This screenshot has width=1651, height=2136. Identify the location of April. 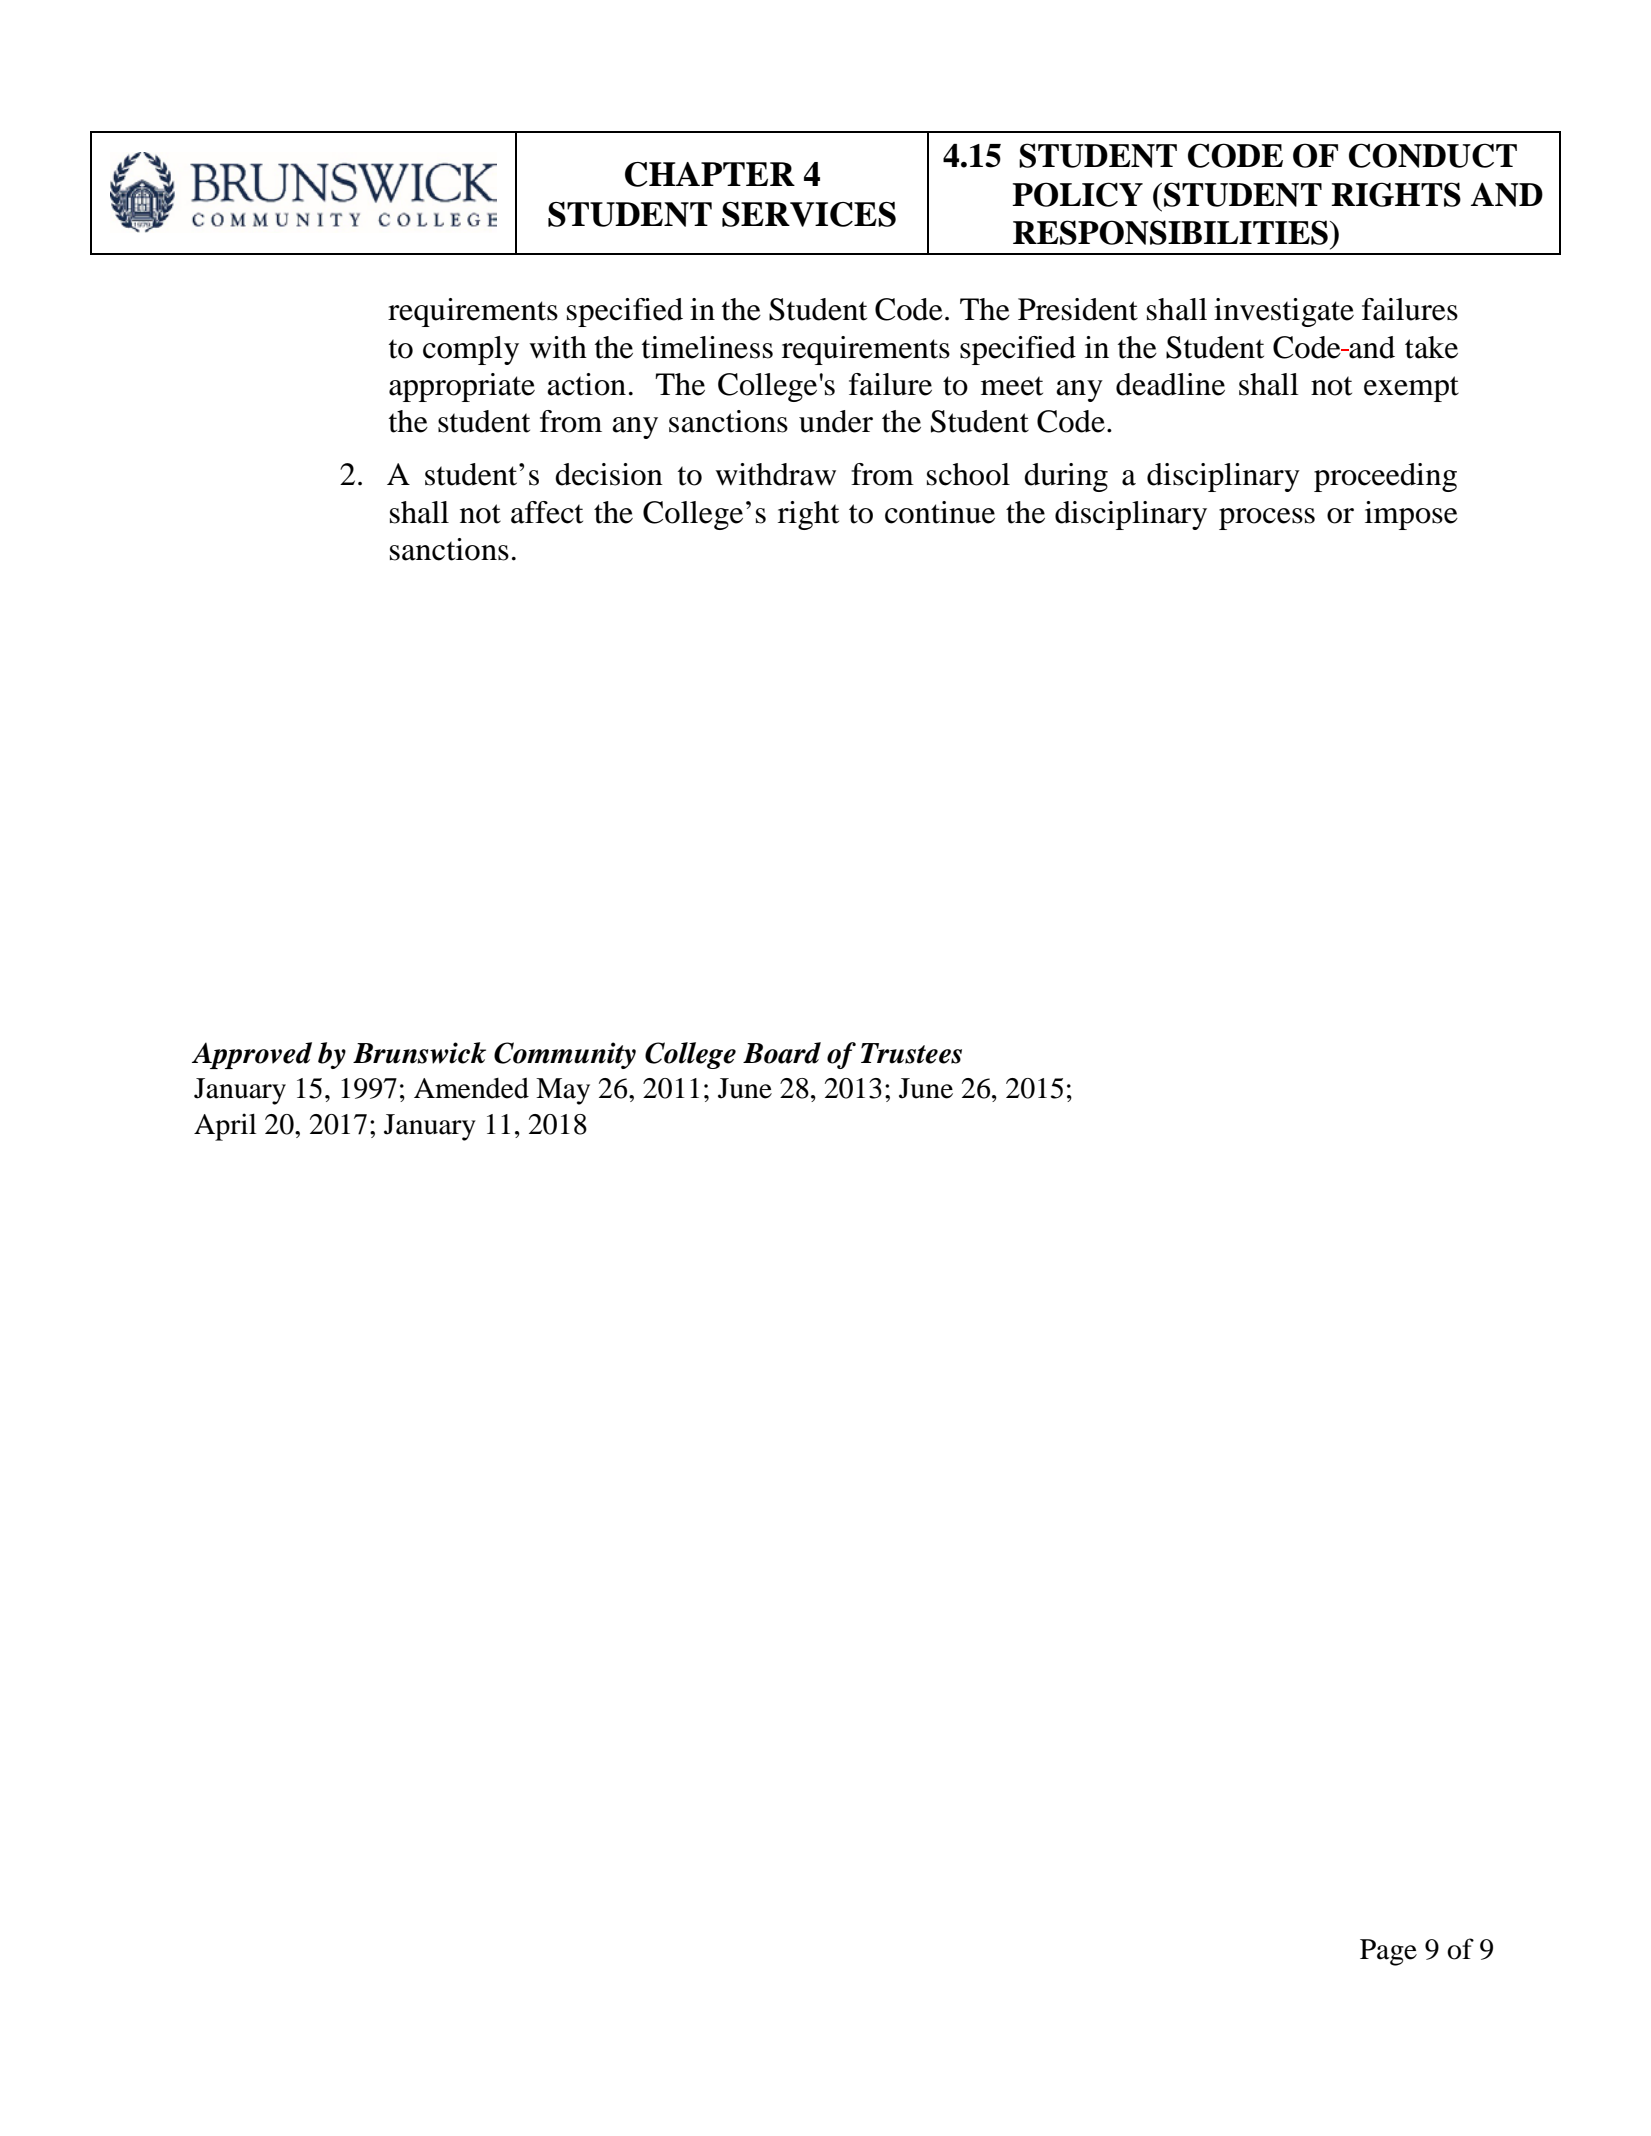
(225, 1127).
